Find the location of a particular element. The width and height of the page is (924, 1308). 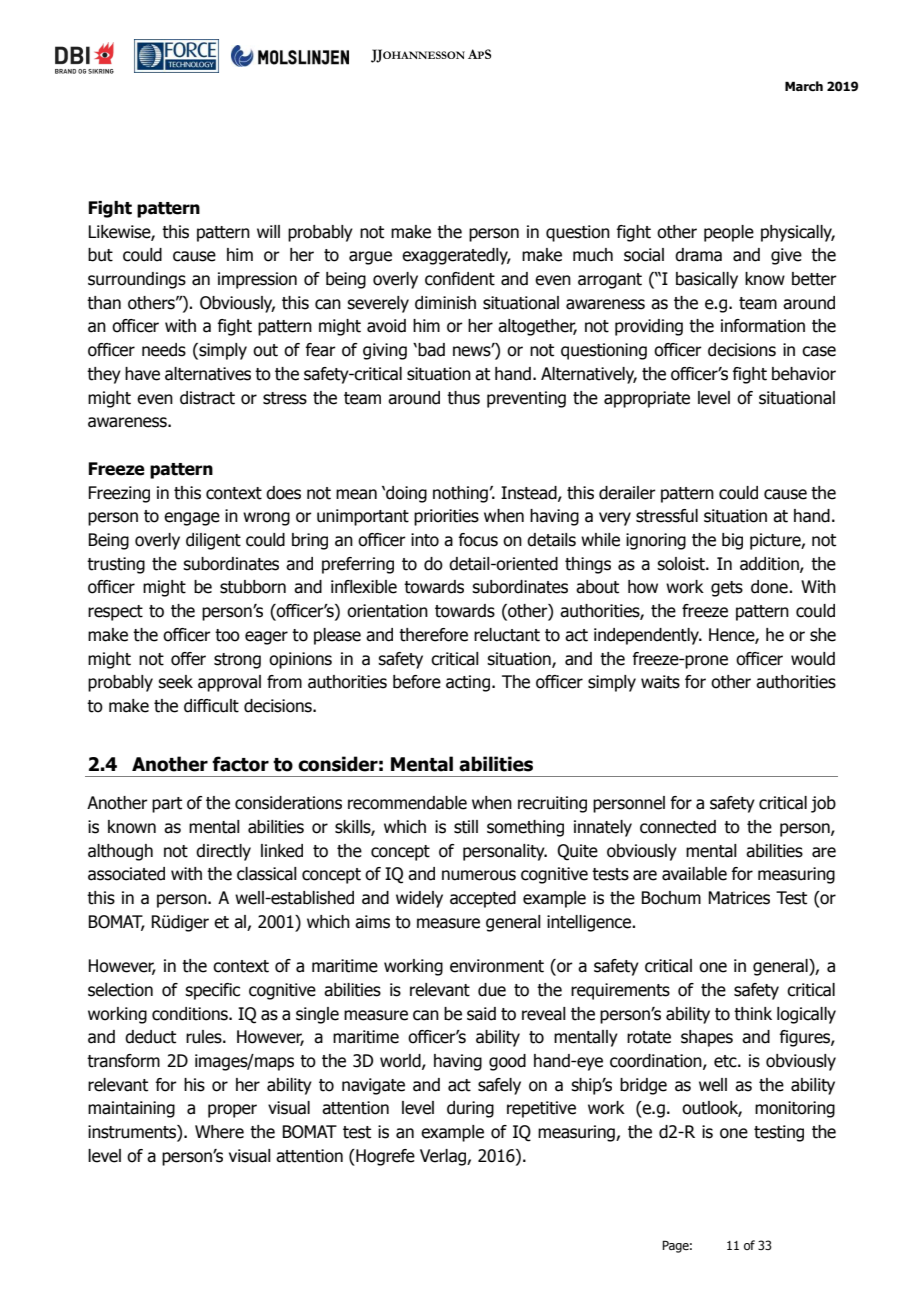

will is located at coordinates (268, 231).
